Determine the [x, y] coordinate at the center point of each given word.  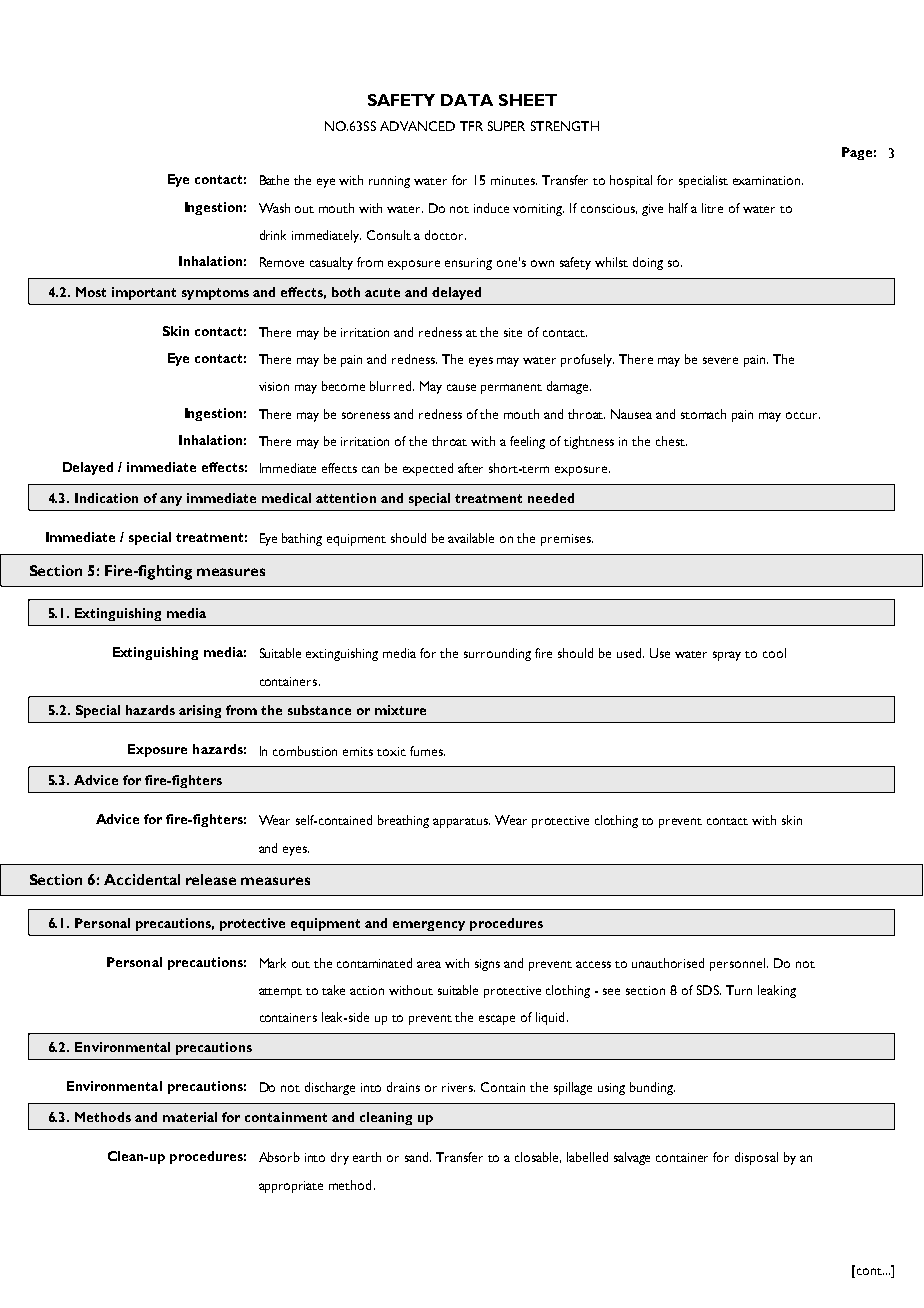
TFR [471, 126]
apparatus [461, 823]
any [171, 501]
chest [671, 441]
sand [418, 1157]
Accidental [142, 879]
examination [768, 180]
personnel [739, 964]
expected [428, 469]
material [190, 1117]
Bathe [274, 180]
